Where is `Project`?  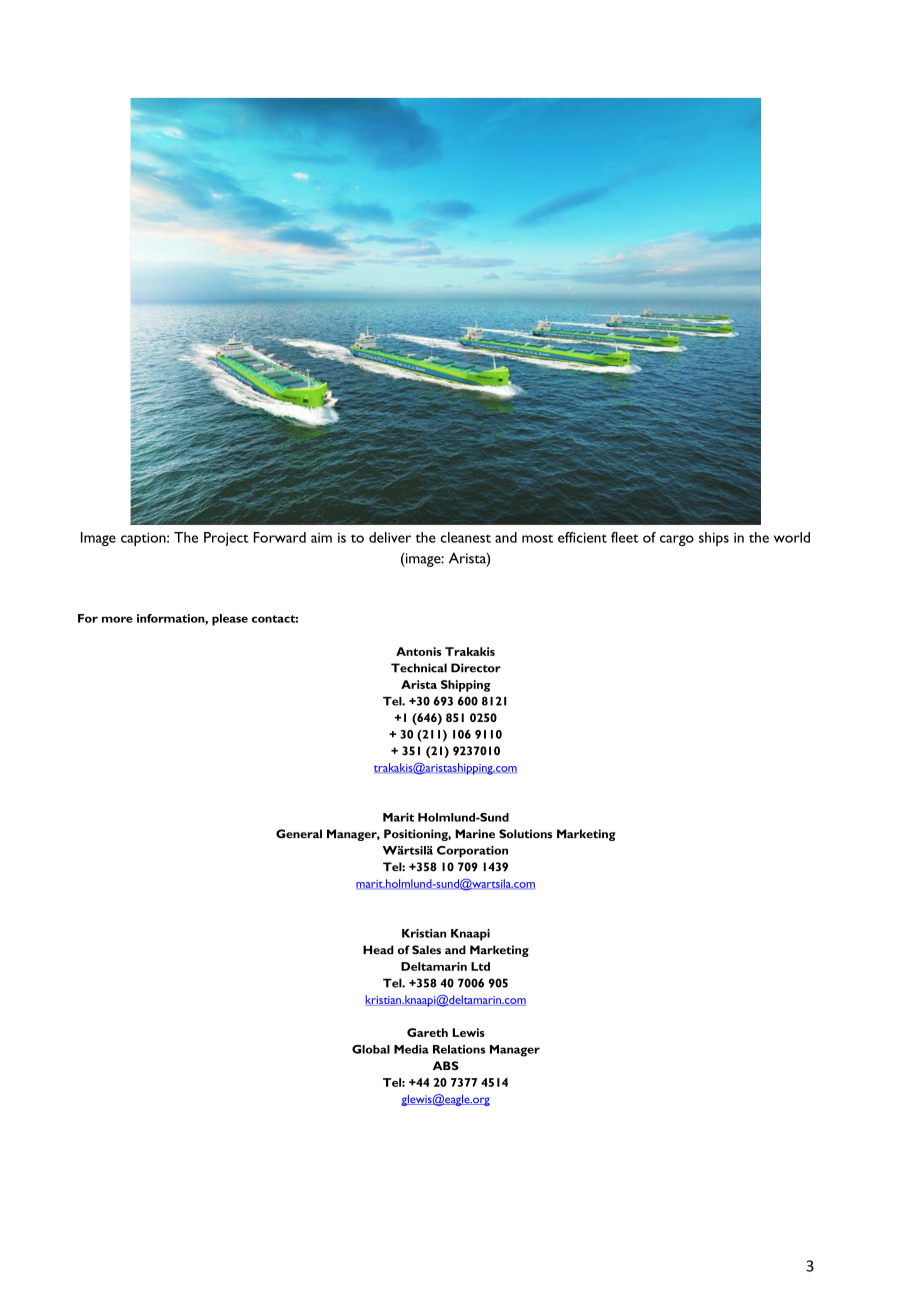
Project is located at coordinates (226, 539).
